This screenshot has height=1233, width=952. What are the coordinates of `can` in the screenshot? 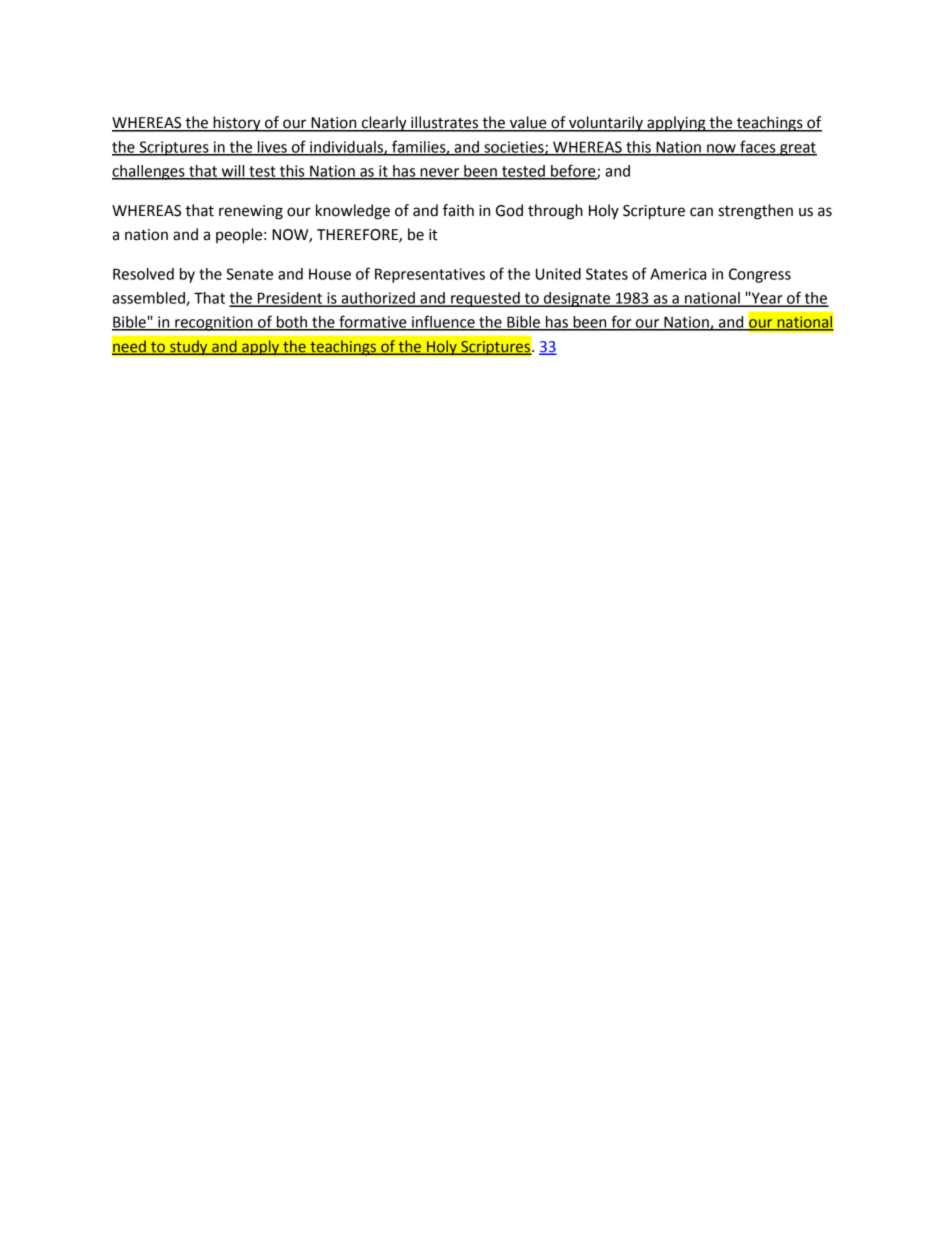 It's located at (701, 212).
